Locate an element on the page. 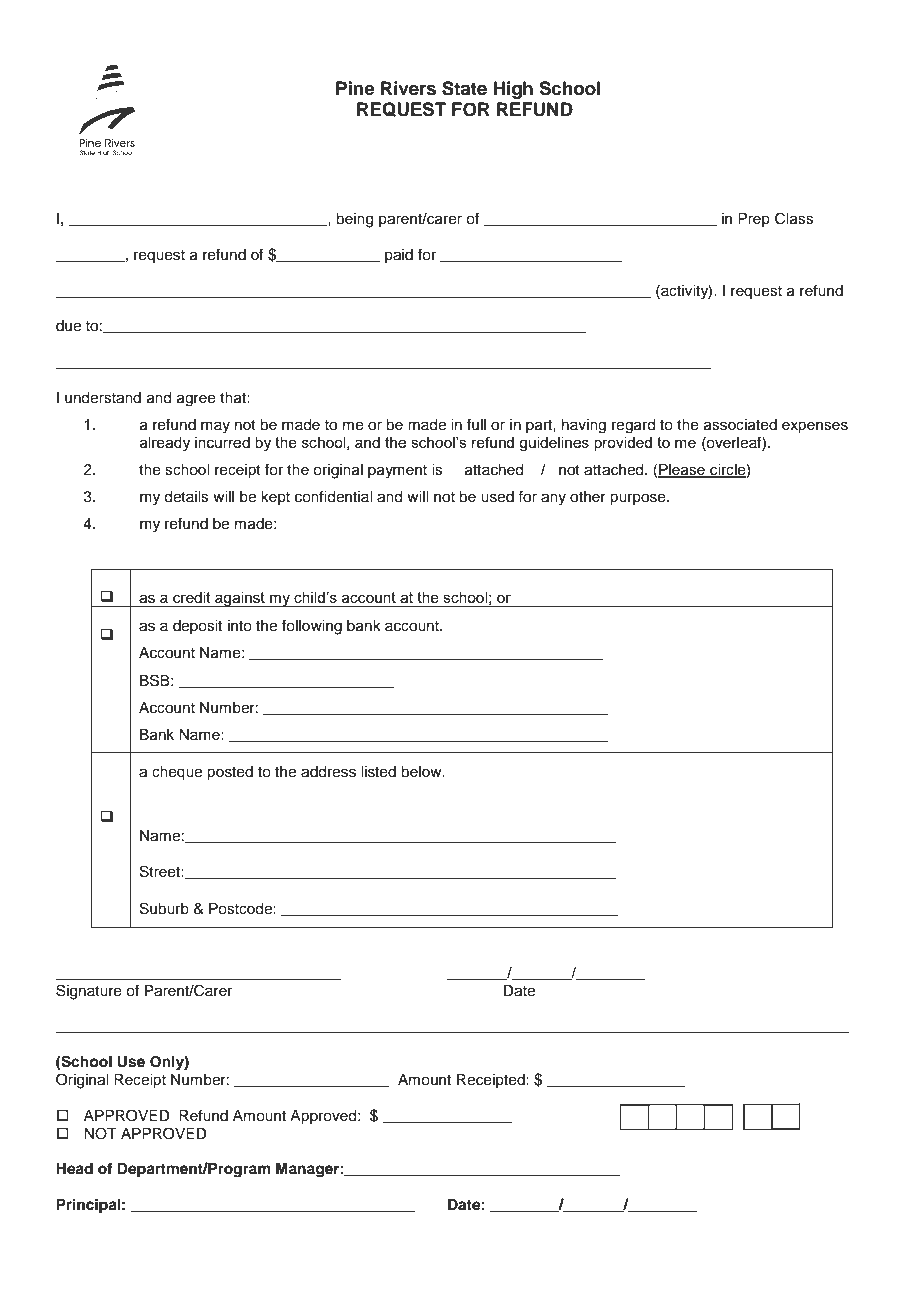  Signature is located at coordinates (89, 992).
